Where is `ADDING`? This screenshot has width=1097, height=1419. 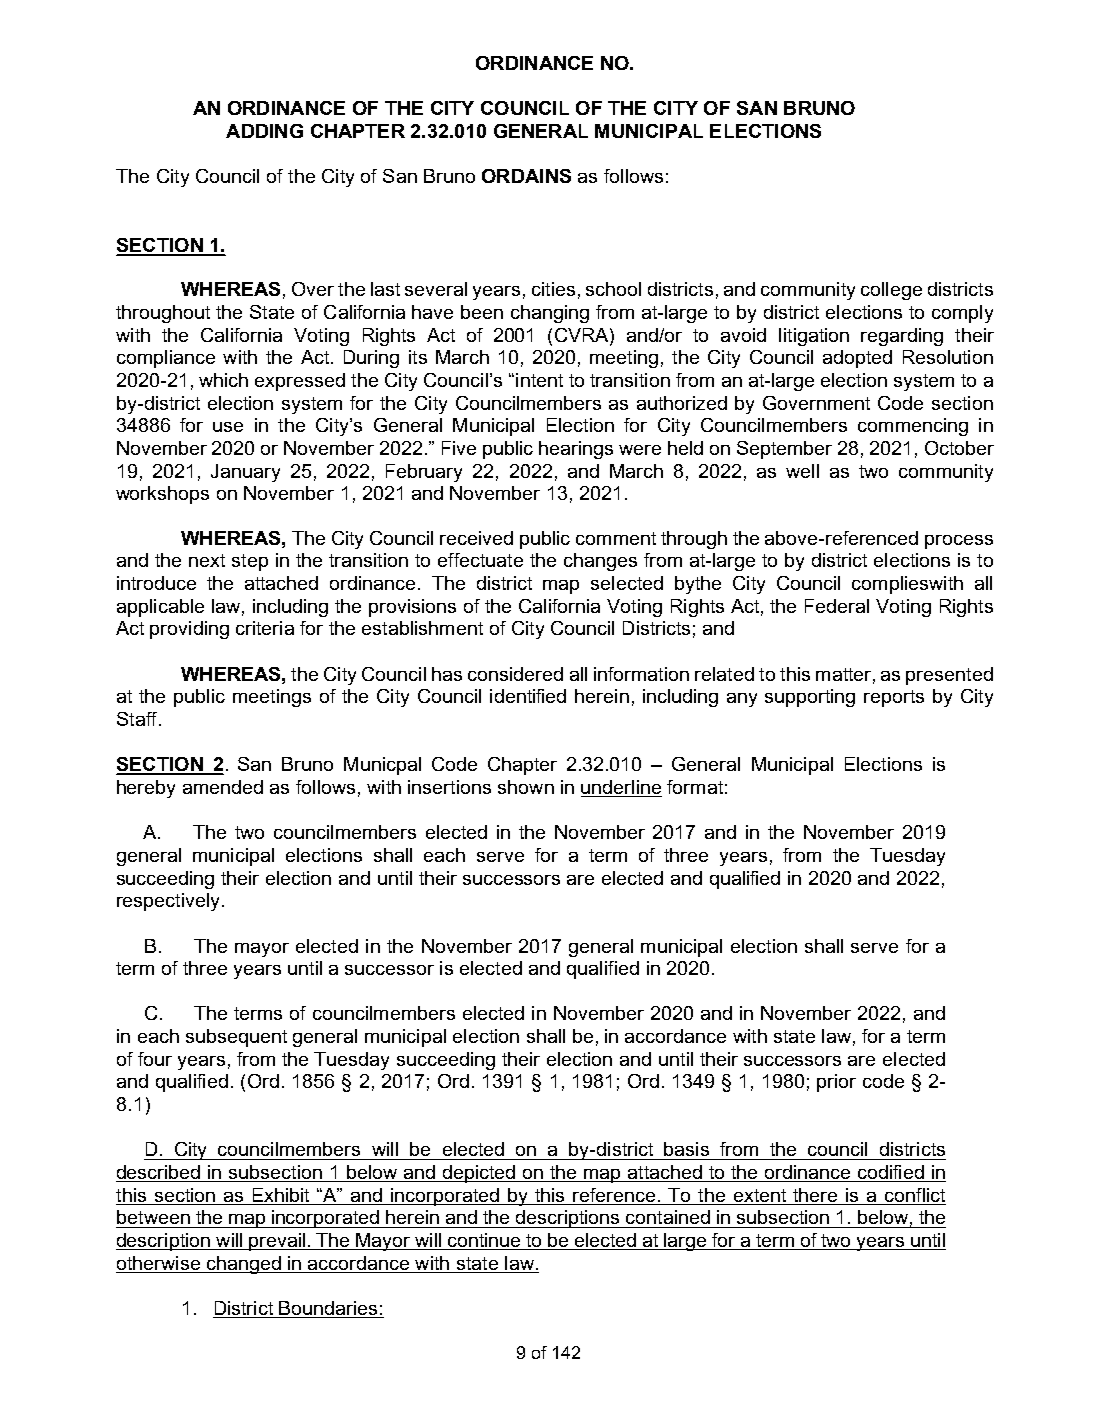
ADDING is located at coordinates (264, 131).
